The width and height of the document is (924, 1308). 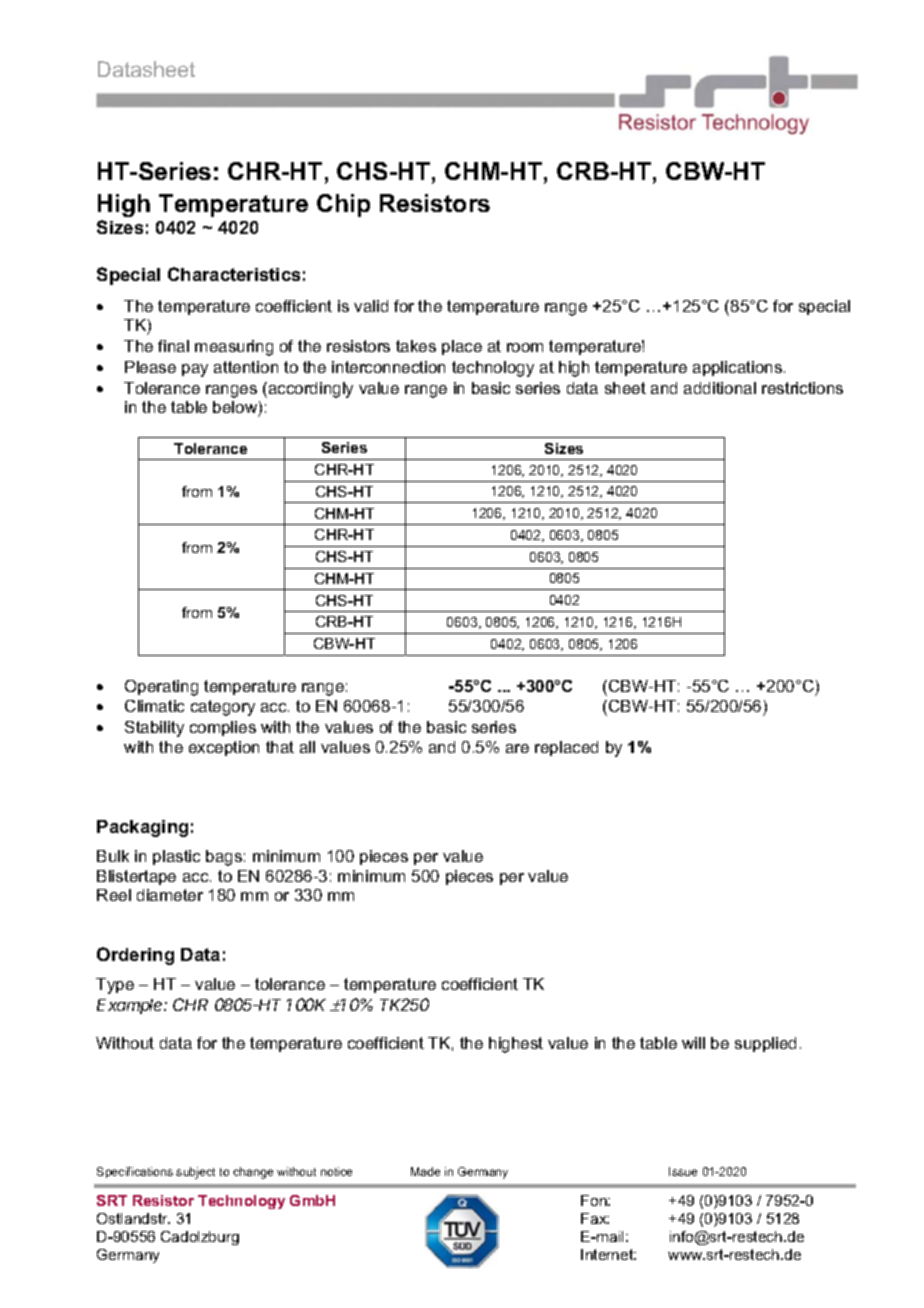 I want to click on Characteristics, so click(x=234, y=274).
